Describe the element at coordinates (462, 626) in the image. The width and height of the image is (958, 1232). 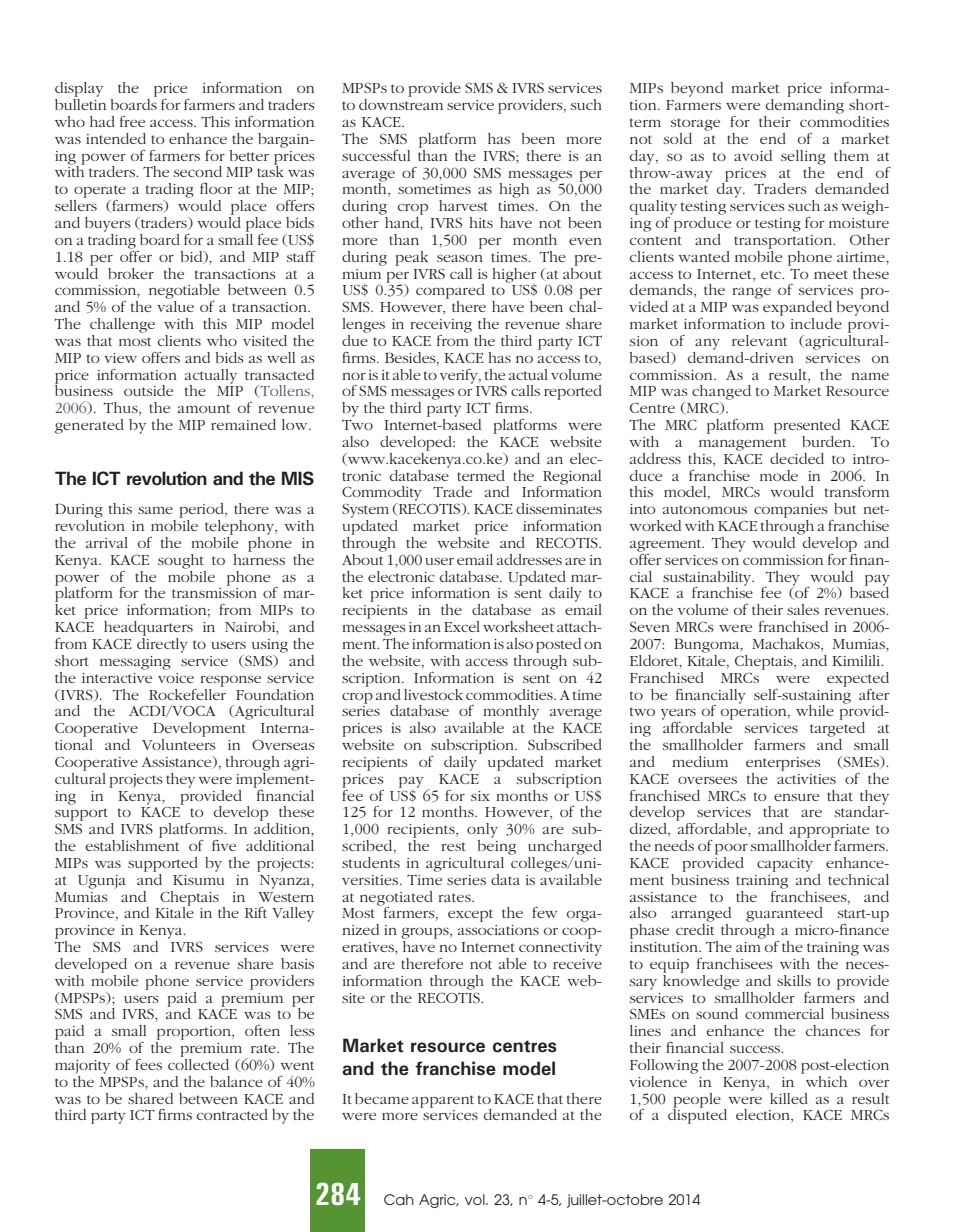
I see `Excel` at that location.
